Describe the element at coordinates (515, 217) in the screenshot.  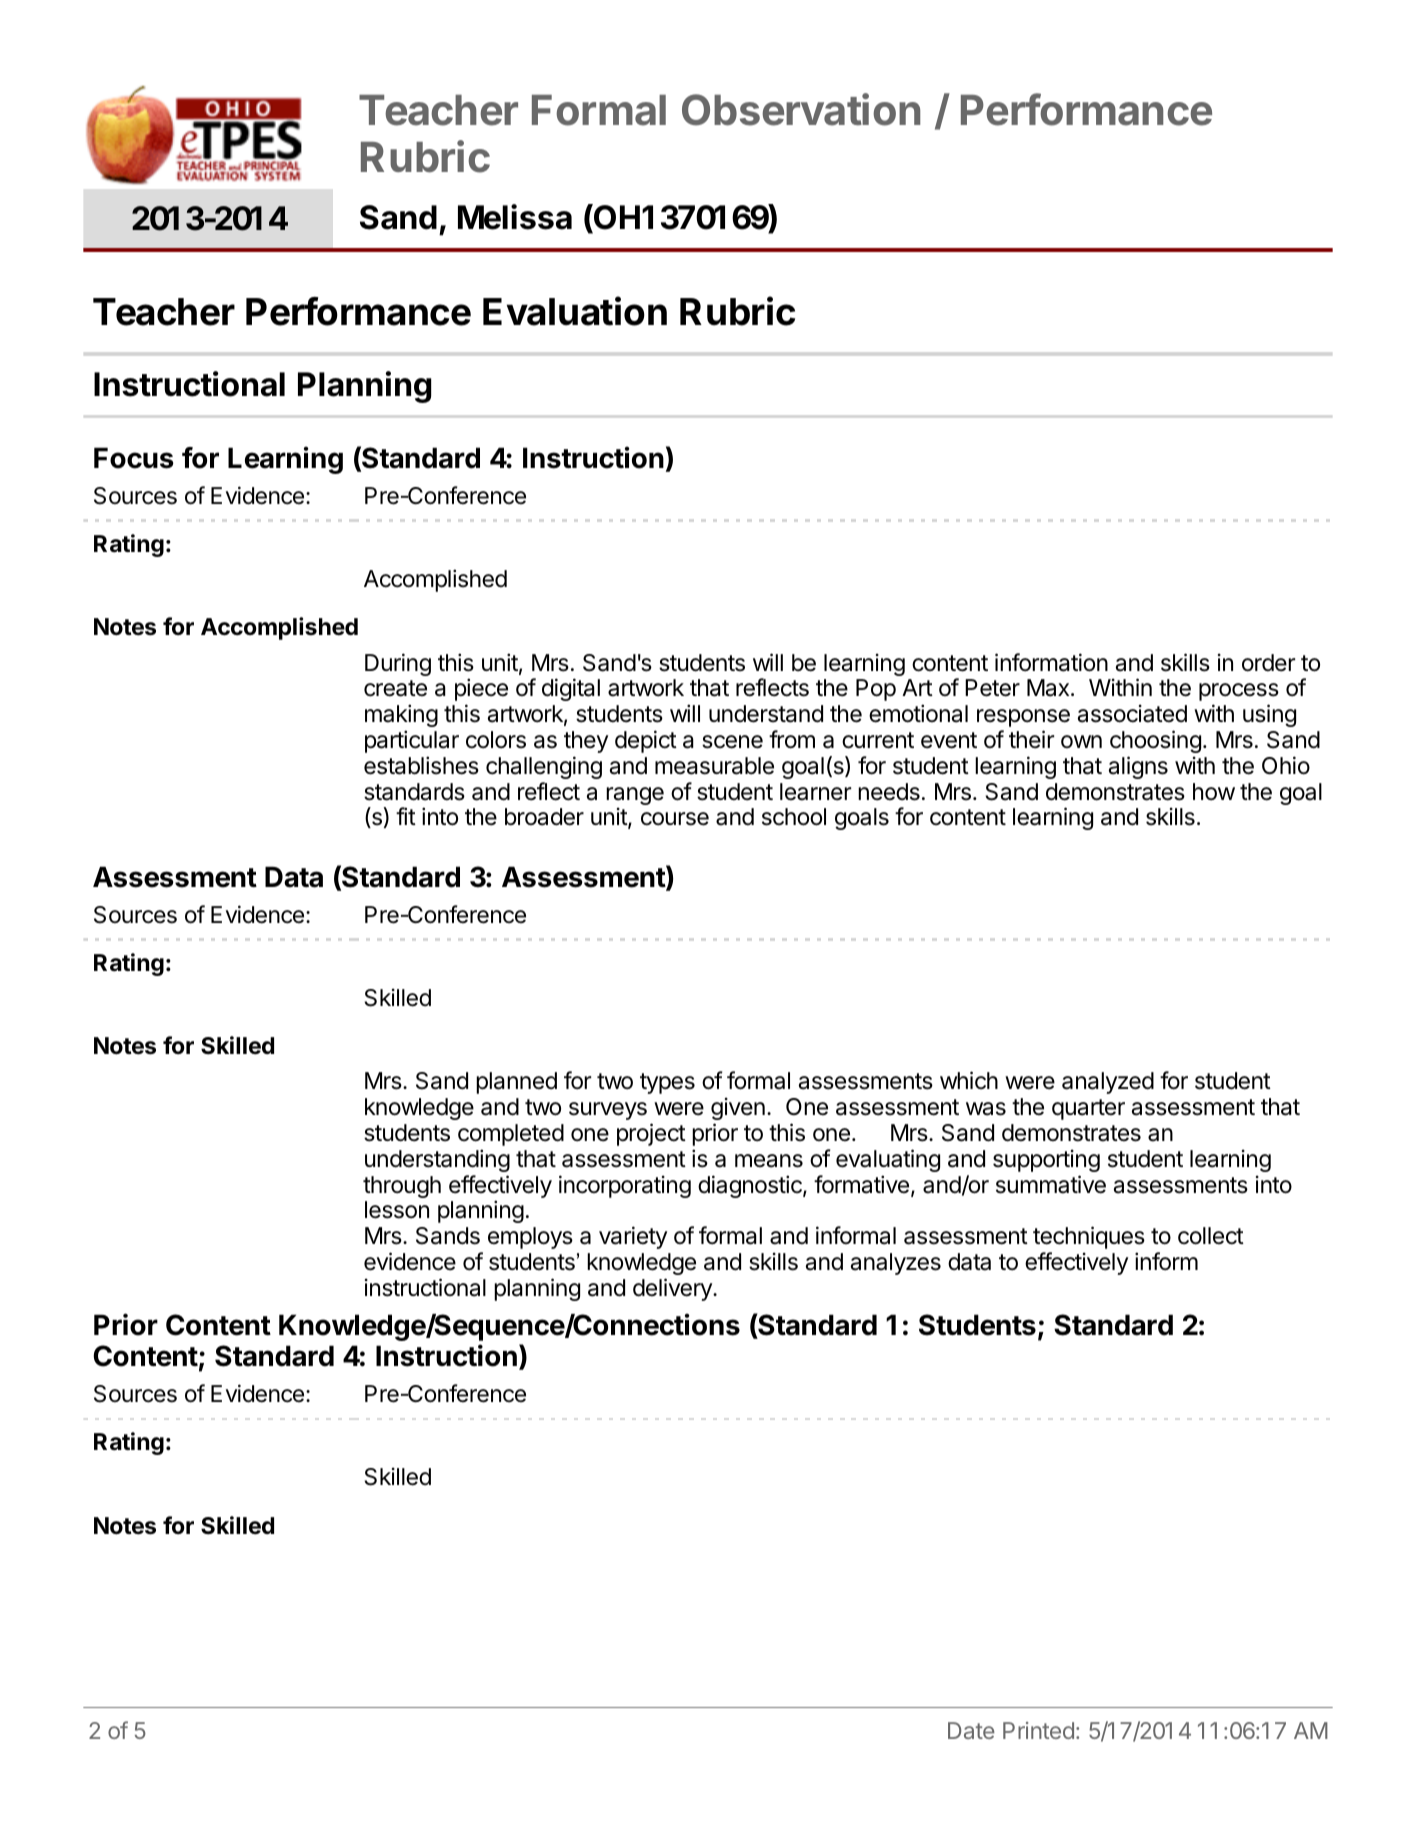
I see `Melissa` at that location.
